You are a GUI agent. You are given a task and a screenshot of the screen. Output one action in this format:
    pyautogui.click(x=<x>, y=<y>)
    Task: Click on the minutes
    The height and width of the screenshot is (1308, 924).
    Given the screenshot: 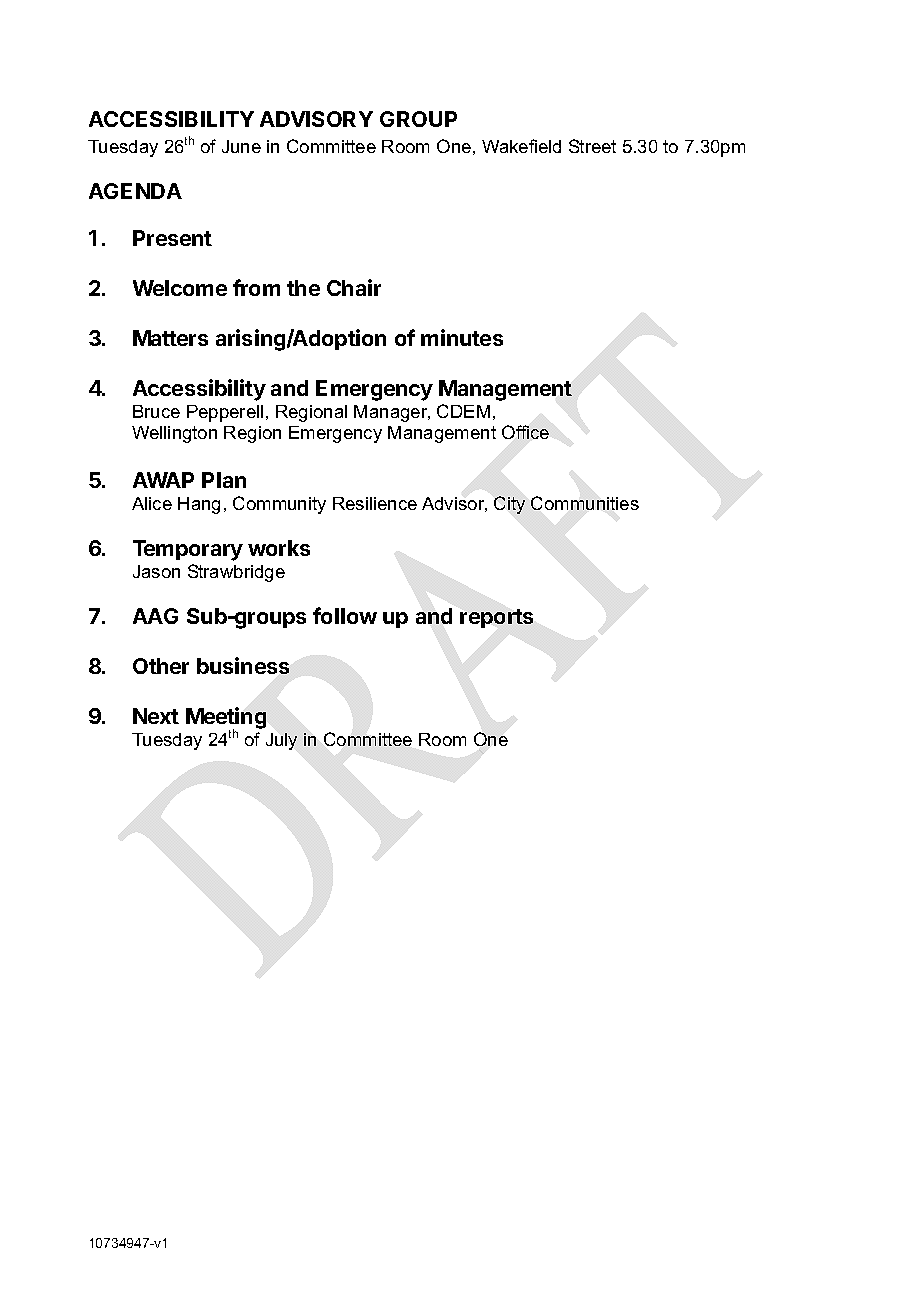 What is the action you would take?
    pyautogui.click(x=462, y=337)
